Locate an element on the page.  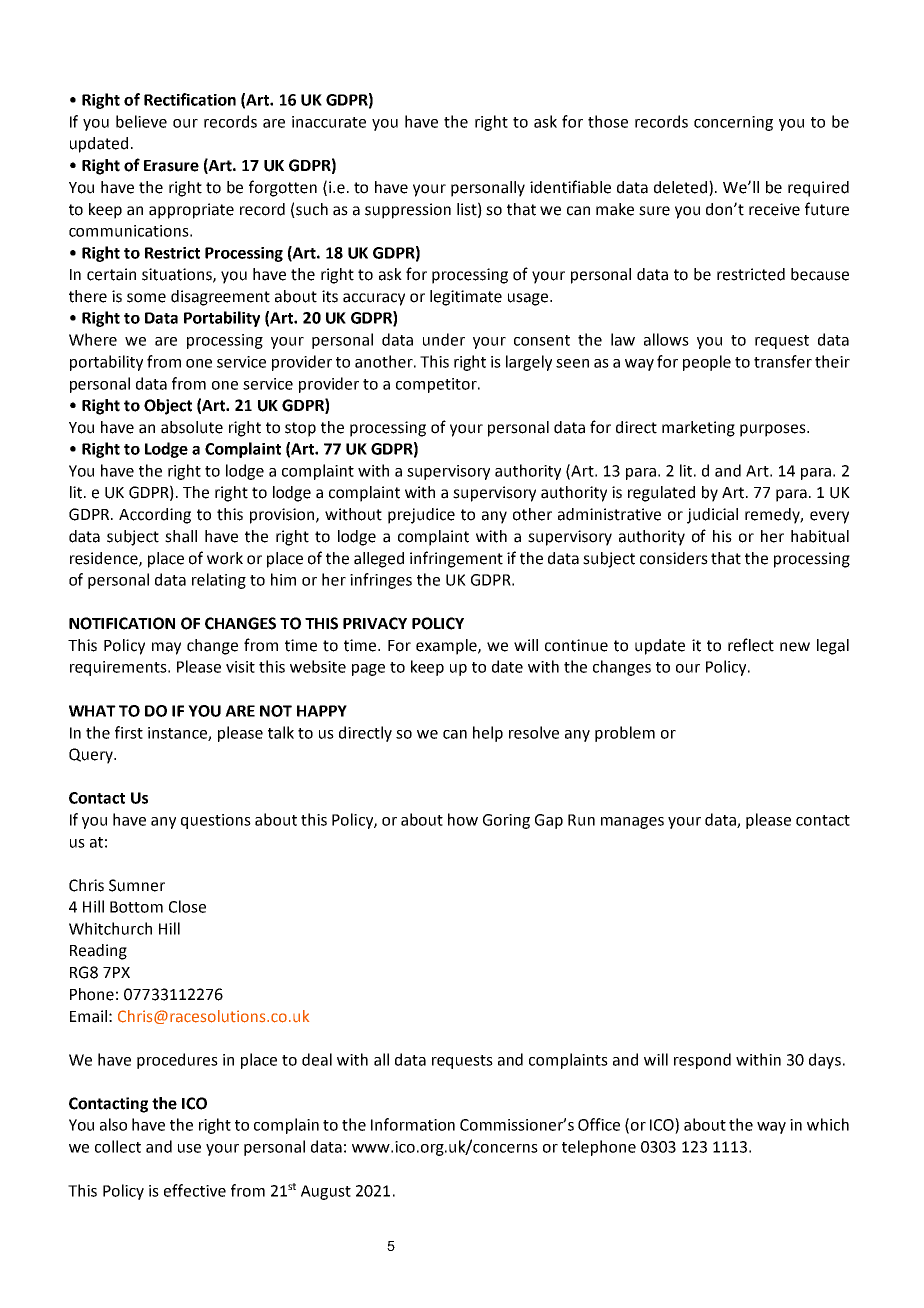
suppression is located at coordinates (408, 211).
